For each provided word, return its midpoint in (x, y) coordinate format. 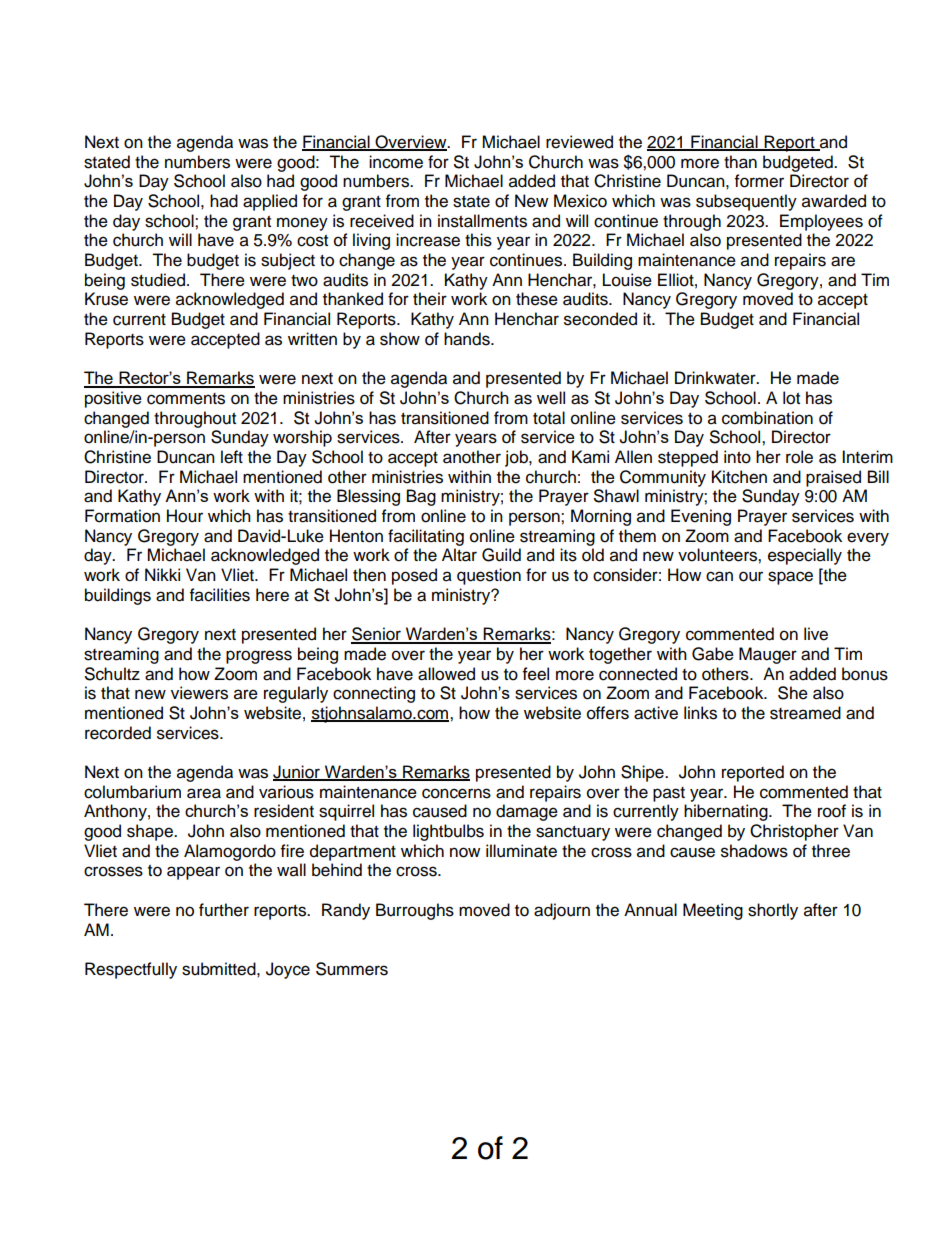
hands (468, 339)
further (224, 910)
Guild (501, 555)
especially (805, 556)
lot (791, 398)
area (204, 793)
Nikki (162, 574)
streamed (805, 713)
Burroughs (415, 911)
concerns (456, 793)
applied (270, 202)
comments (186, 399)
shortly (773, 911)
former (759, 181)
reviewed (579, 142)
